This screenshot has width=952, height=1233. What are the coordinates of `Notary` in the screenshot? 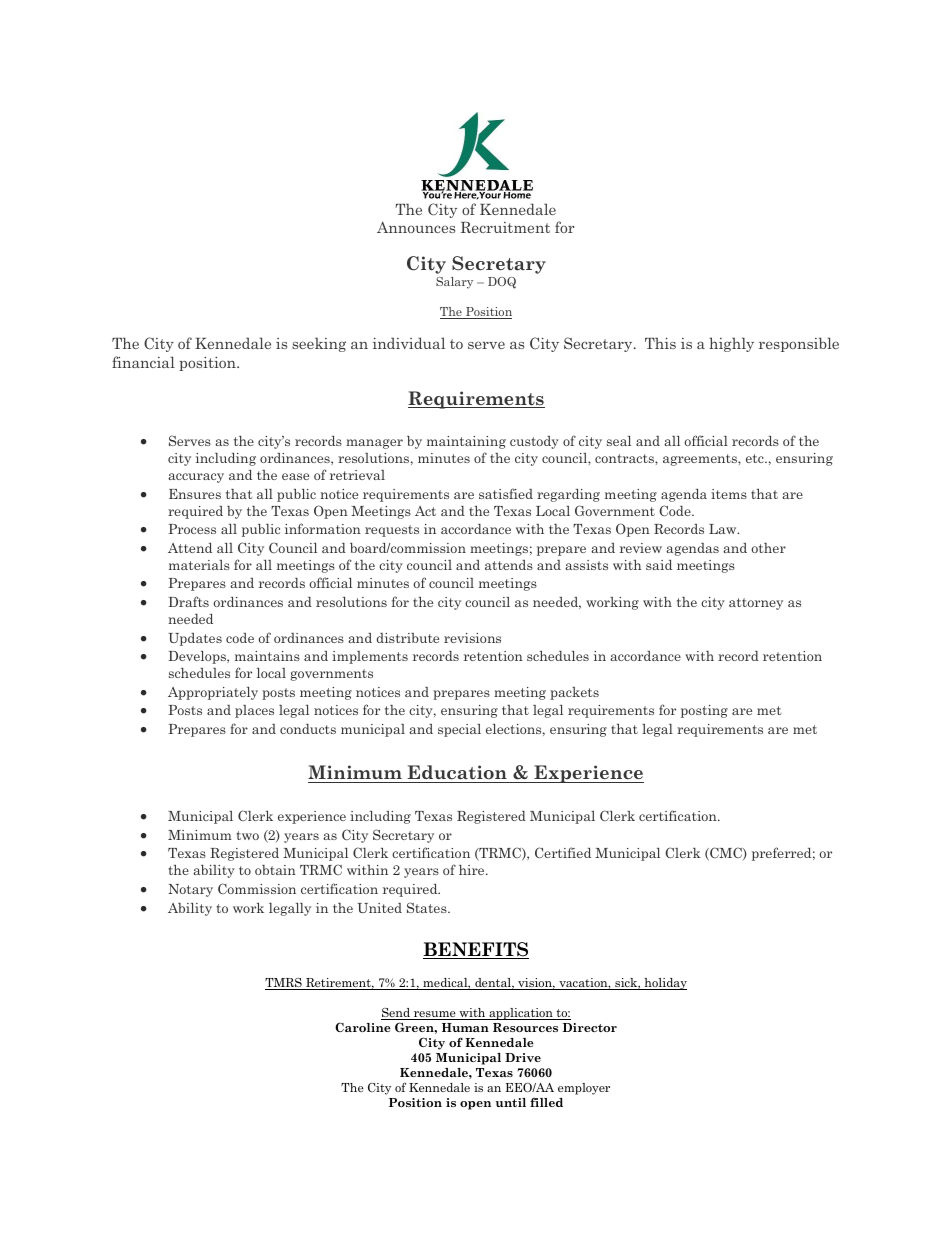 It's located at (190, 890).
